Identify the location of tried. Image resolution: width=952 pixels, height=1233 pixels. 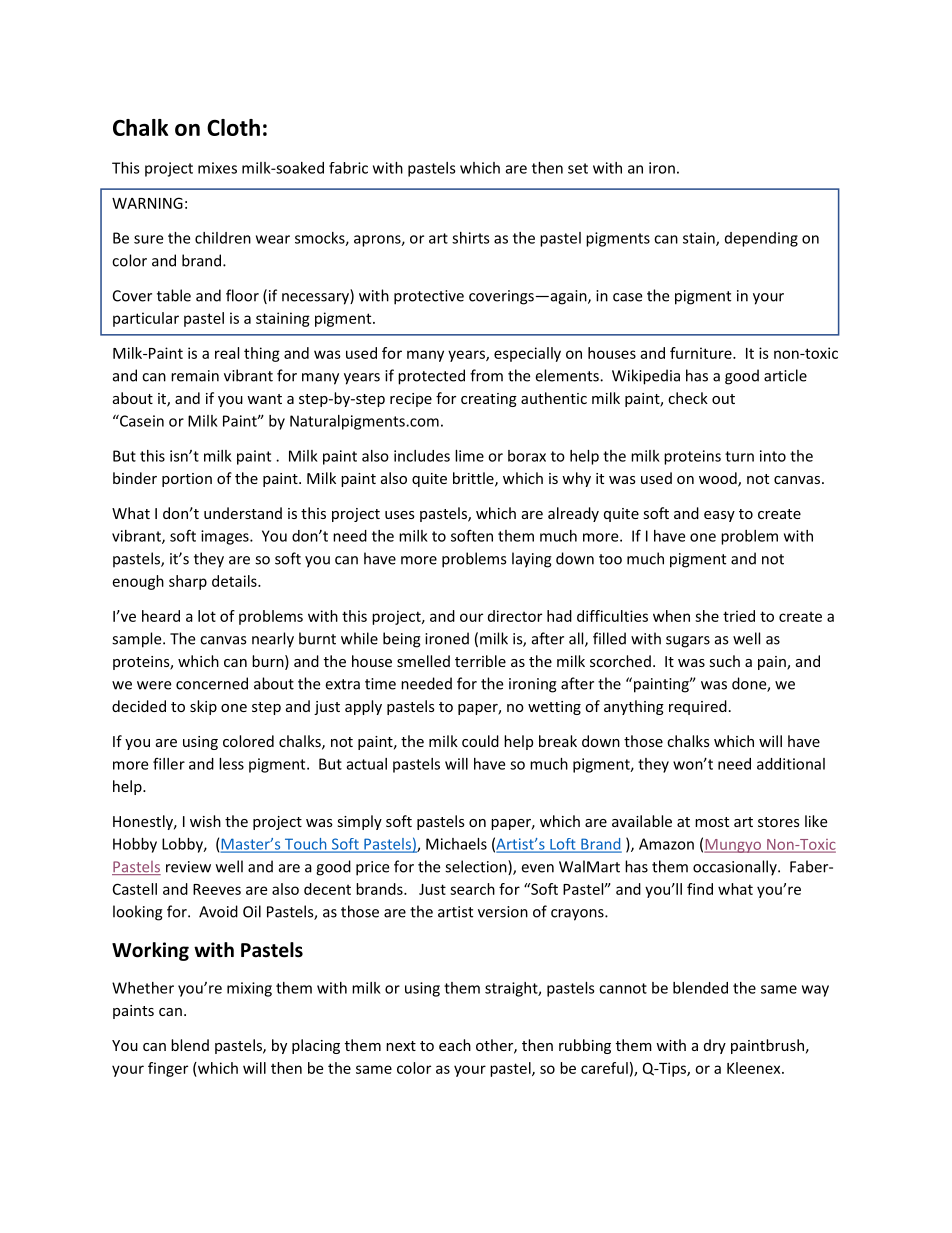
(739, 616).
